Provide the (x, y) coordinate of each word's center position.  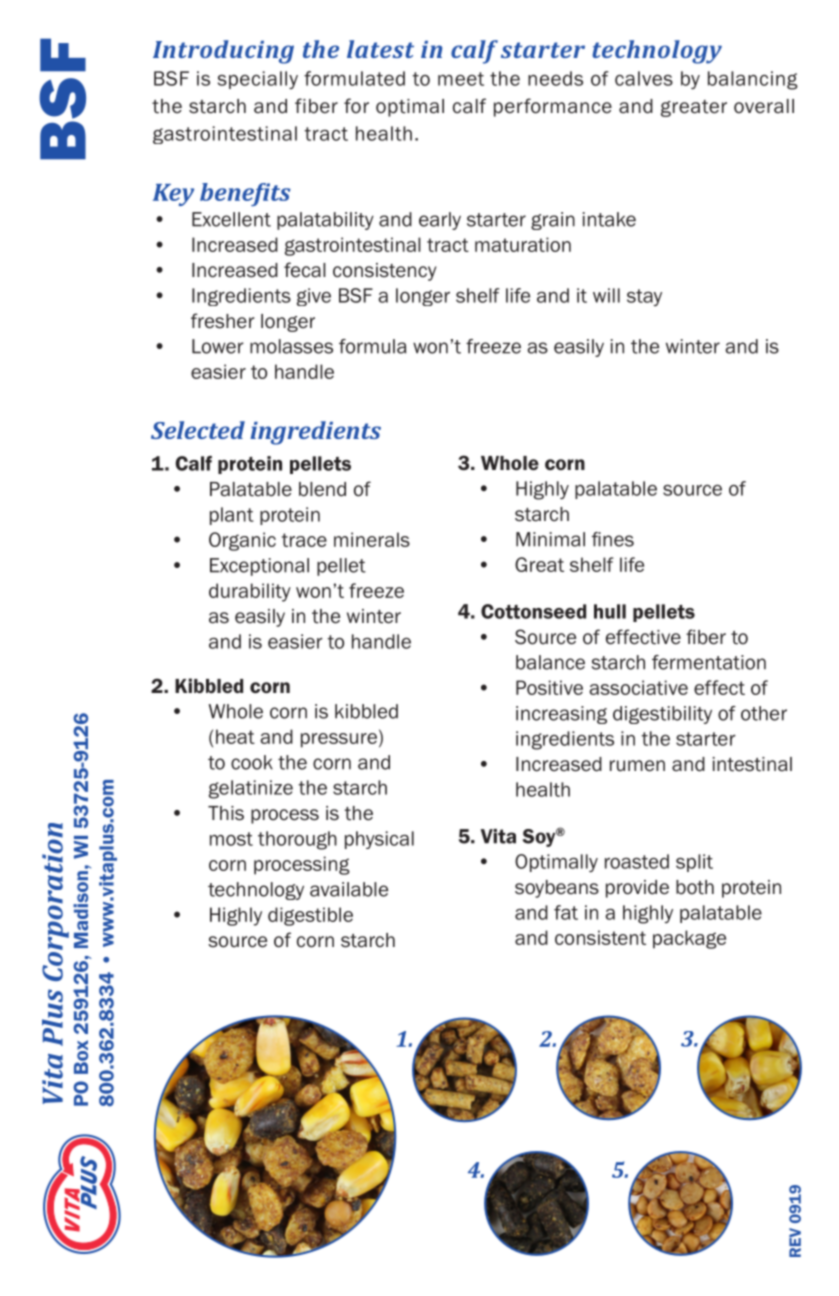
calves (644, 78)
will (606, 295)
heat (235, 736)
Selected (198, 430)
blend (322, 489)
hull (610, 611)
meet (461, 79)
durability (250, 592)
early (440, 221)
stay (644, 297)
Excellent (231, 219)
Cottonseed (533, 611)
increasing (561, 715)
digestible (310, 916)
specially (258, 80)
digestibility (662, 715)
